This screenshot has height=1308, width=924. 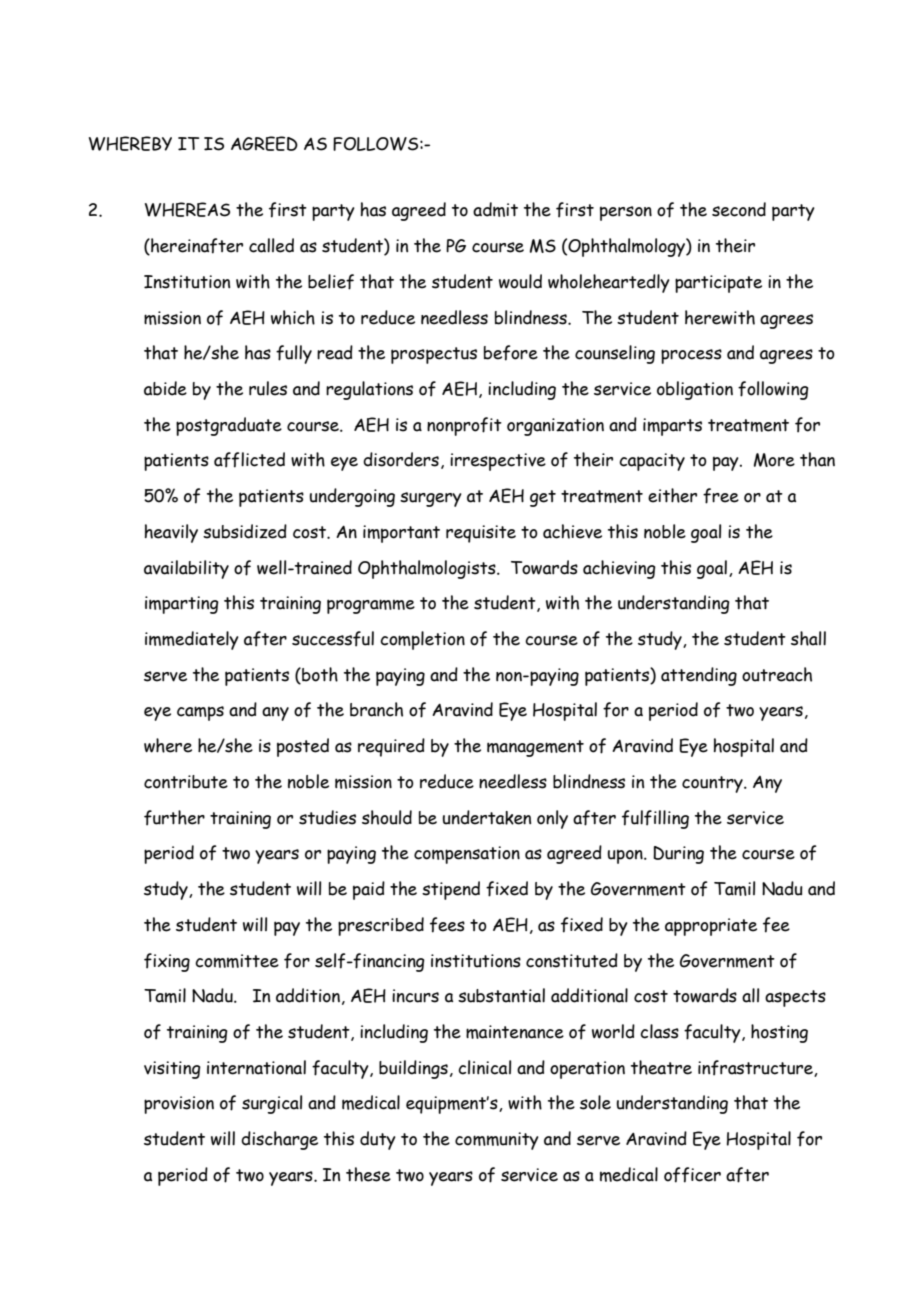 What do you see at coordinates (739, 209) in the screenshot?
I see `second` at bounding box center [739, 209].
